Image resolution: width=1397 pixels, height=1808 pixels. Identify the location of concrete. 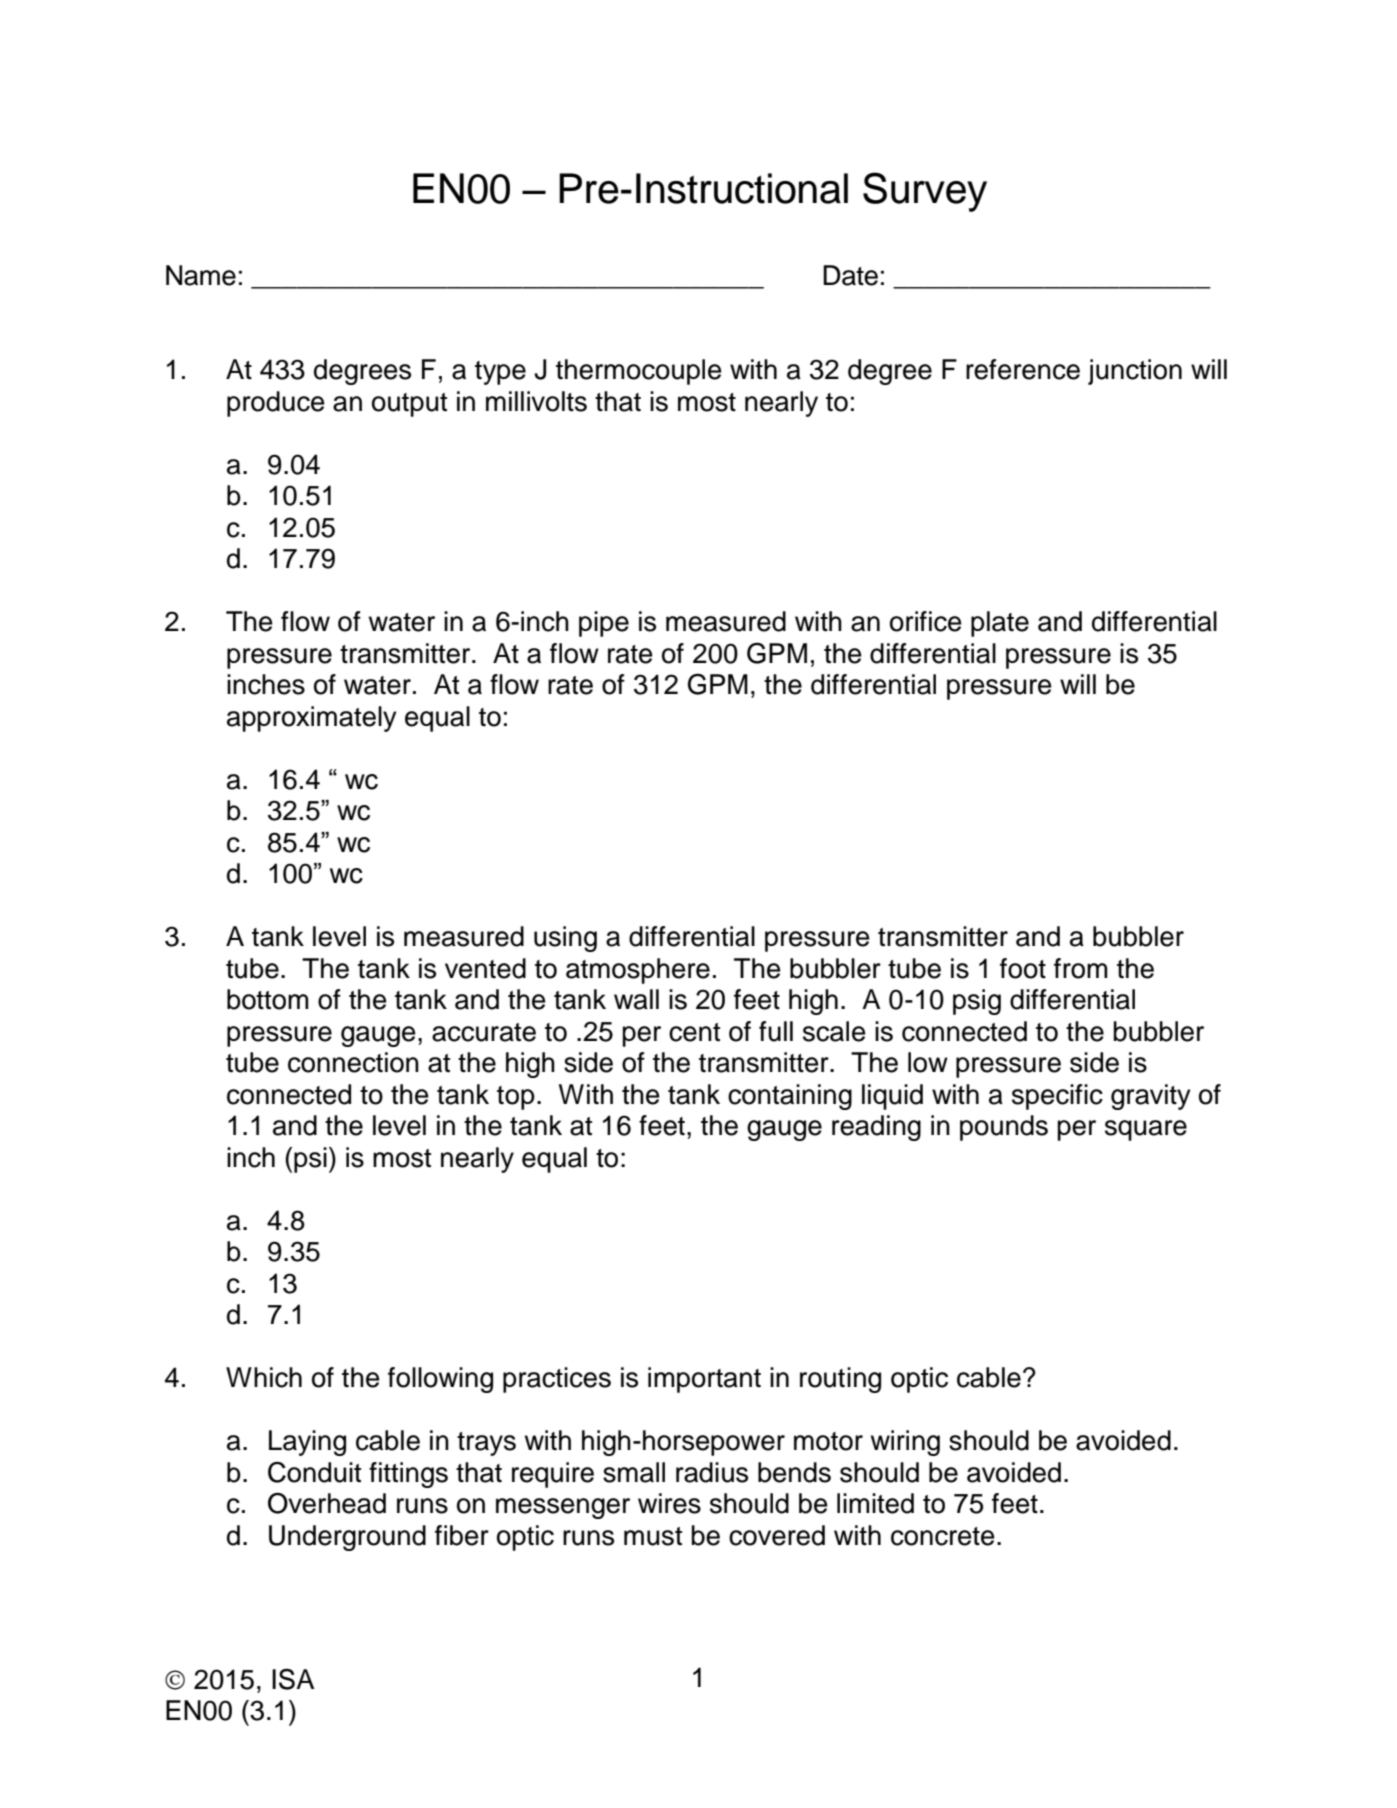
(943, 1536).
